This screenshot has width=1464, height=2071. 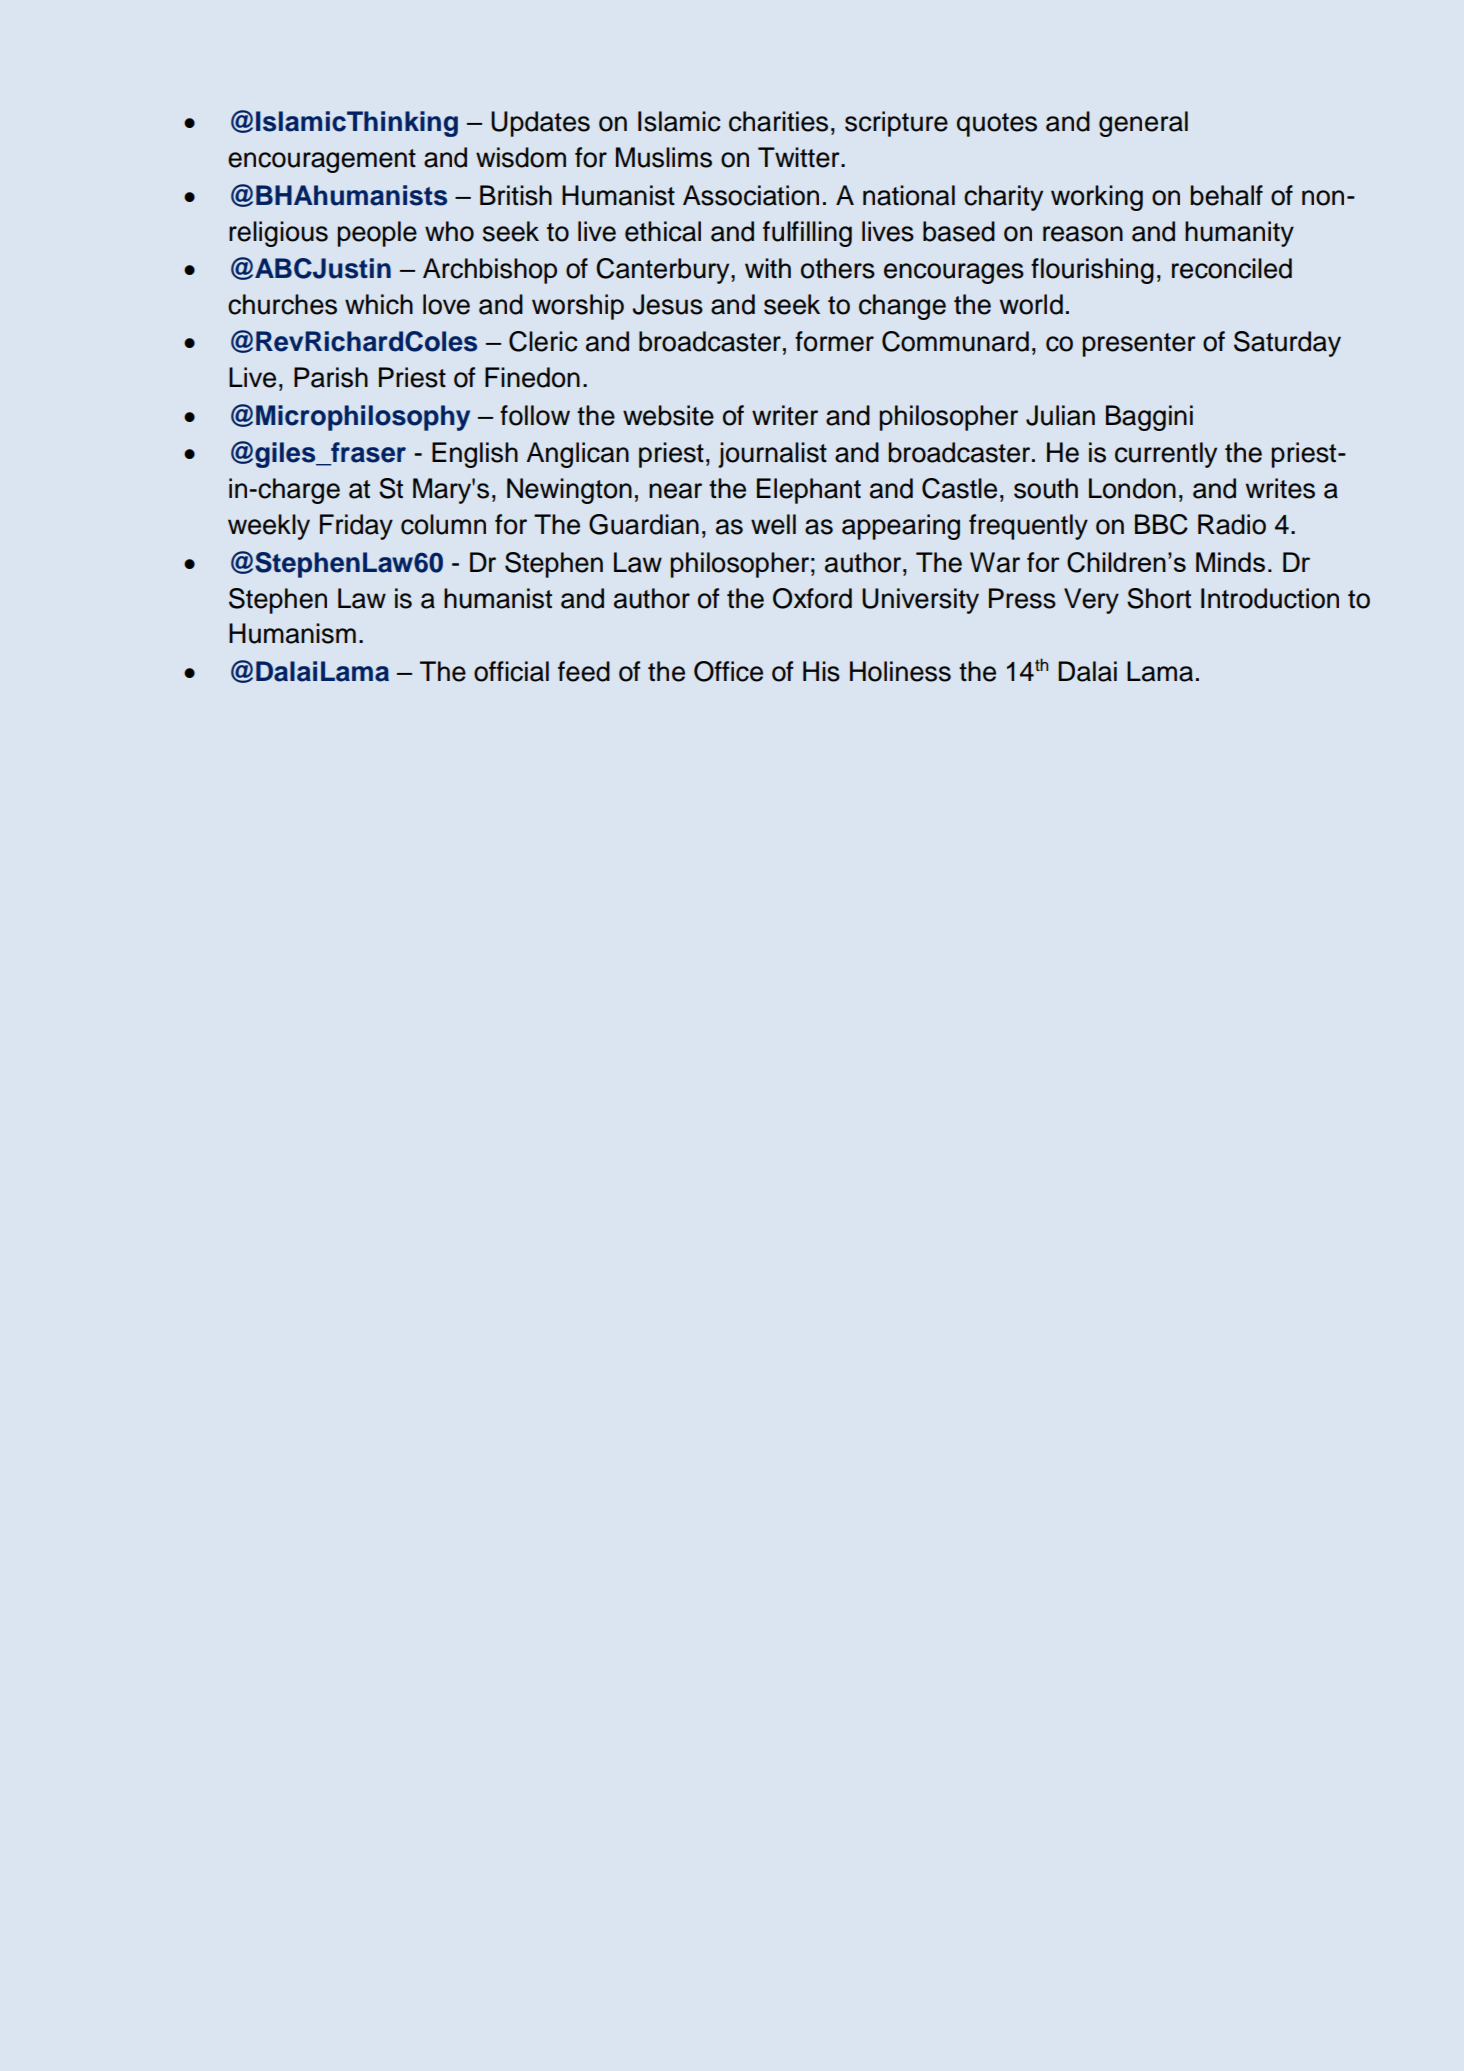 What do you see at coordinates (292, 633) in the screenshot?
I see `Humanism` at bounding box center [292, 633].
